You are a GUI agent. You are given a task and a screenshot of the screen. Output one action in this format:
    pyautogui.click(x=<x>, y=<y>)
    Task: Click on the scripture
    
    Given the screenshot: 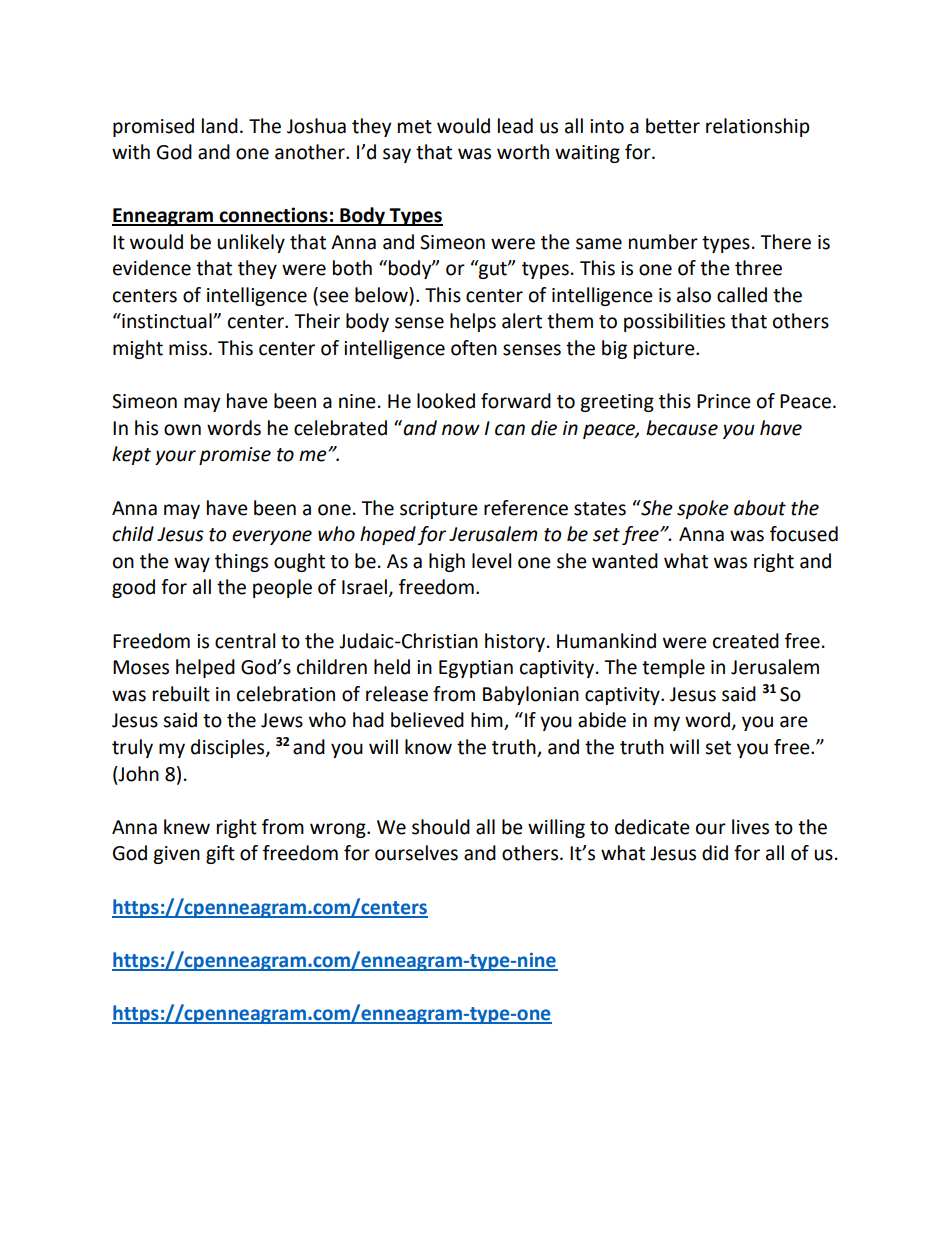 What is the action you would take?
    pyautogui.click(x=439, y=510)
